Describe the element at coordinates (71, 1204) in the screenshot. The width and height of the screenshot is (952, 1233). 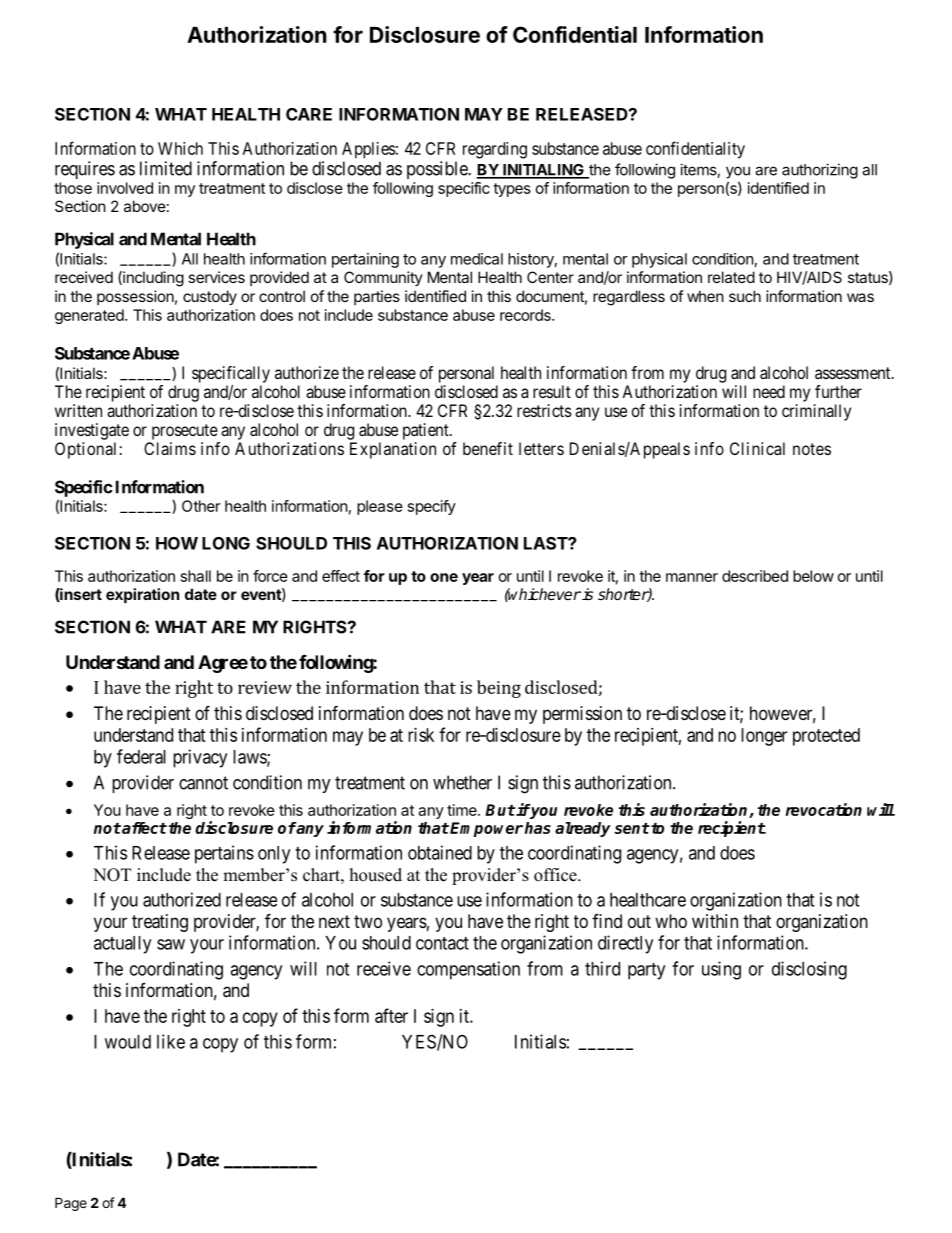
I see `Page` at that location.
